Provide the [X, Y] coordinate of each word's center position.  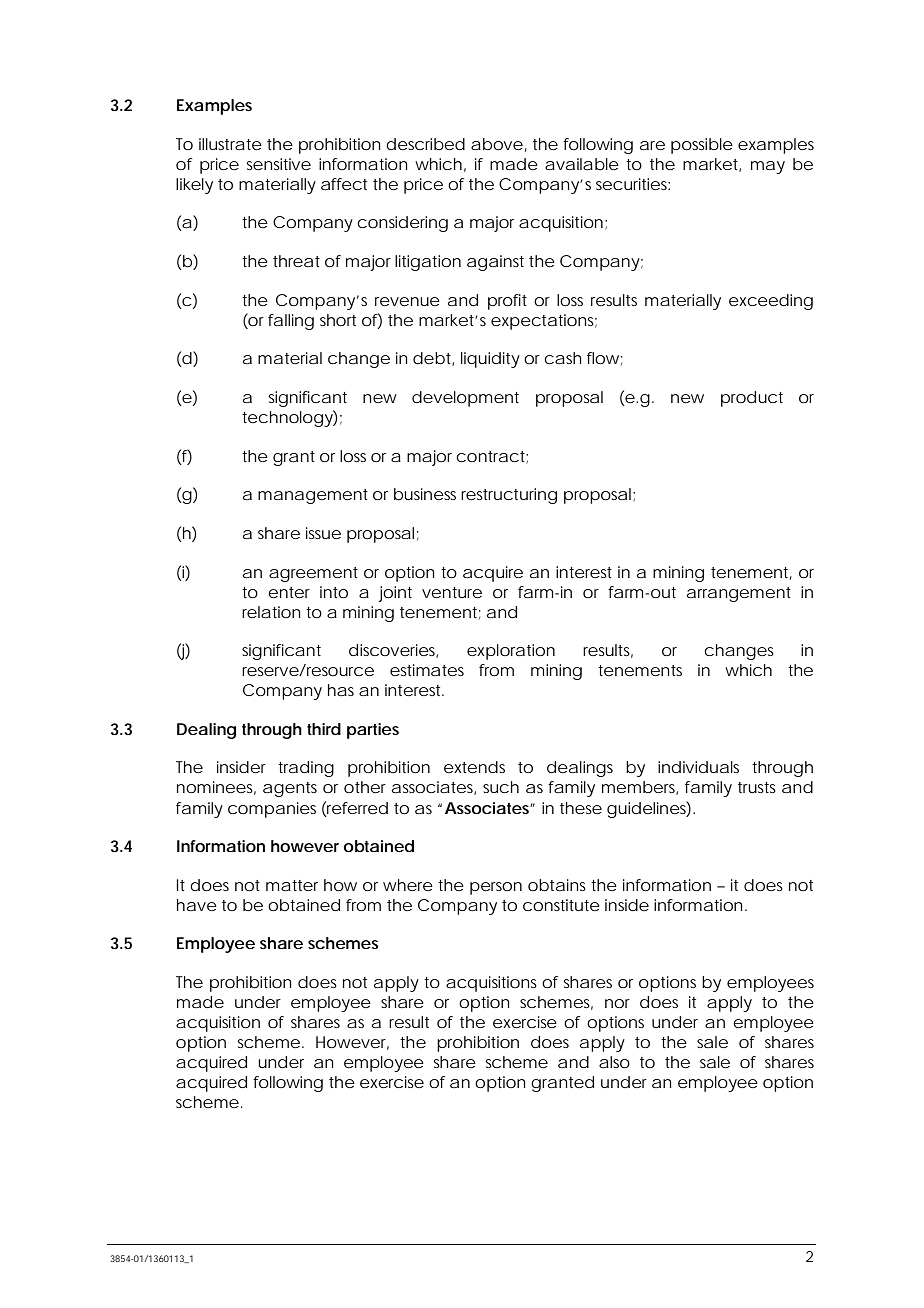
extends [474, 767]
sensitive [279, 164]
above [497, 144]
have [197, 905]
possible [702, 146]
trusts [757, 787]
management [313, 496]
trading [306, 769]
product [752, 399]
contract [492, 457]
